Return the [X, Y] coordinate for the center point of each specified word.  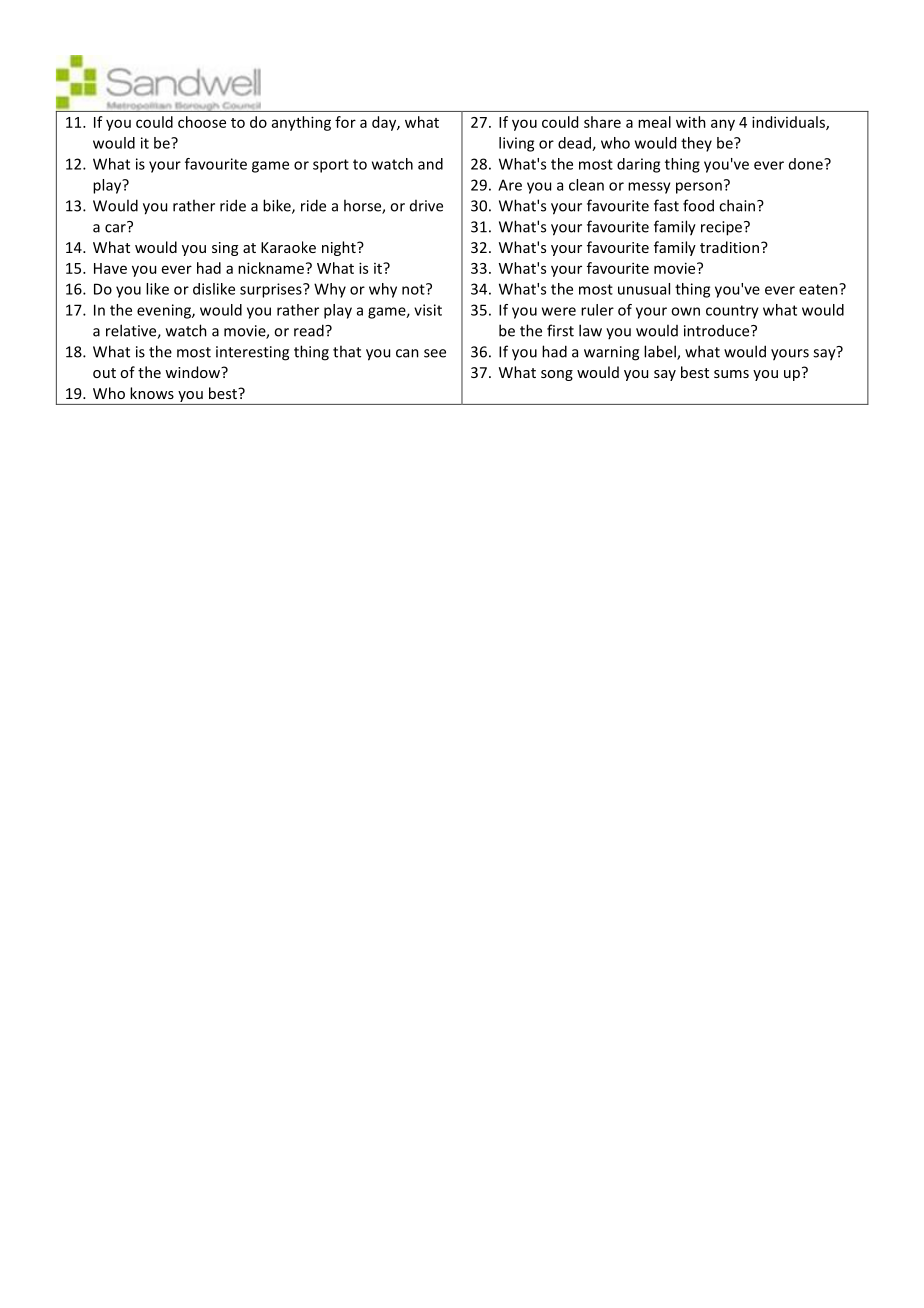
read [310, 330]
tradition [729, 247]
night [340, 248]
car [116, 227]
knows [152, 393]
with [691, 122]
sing [225, 249]
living [516, 144]
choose [202, 122]
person [699, 188]
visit [428, 310]
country [732, 312]
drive [426, 206]
